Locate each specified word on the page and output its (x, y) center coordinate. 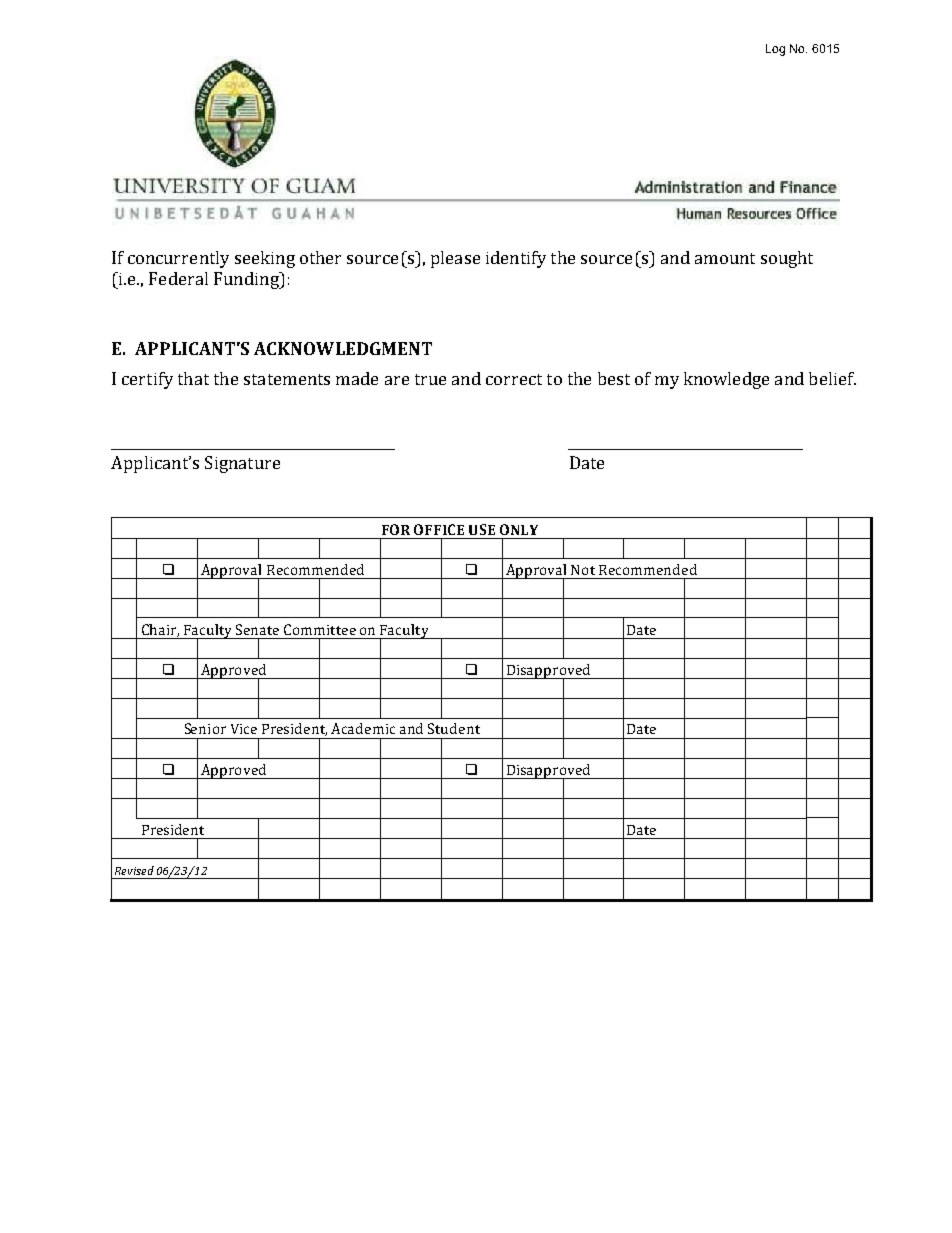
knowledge (726, 380)
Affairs (458, 745)
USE (482, 529)
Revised (134, 870)
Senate (257, 629)
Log (775, 50)
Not (583, 570)
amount (725, 258)
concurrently (178, 259)
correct (514, 379)
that (193, 378)
